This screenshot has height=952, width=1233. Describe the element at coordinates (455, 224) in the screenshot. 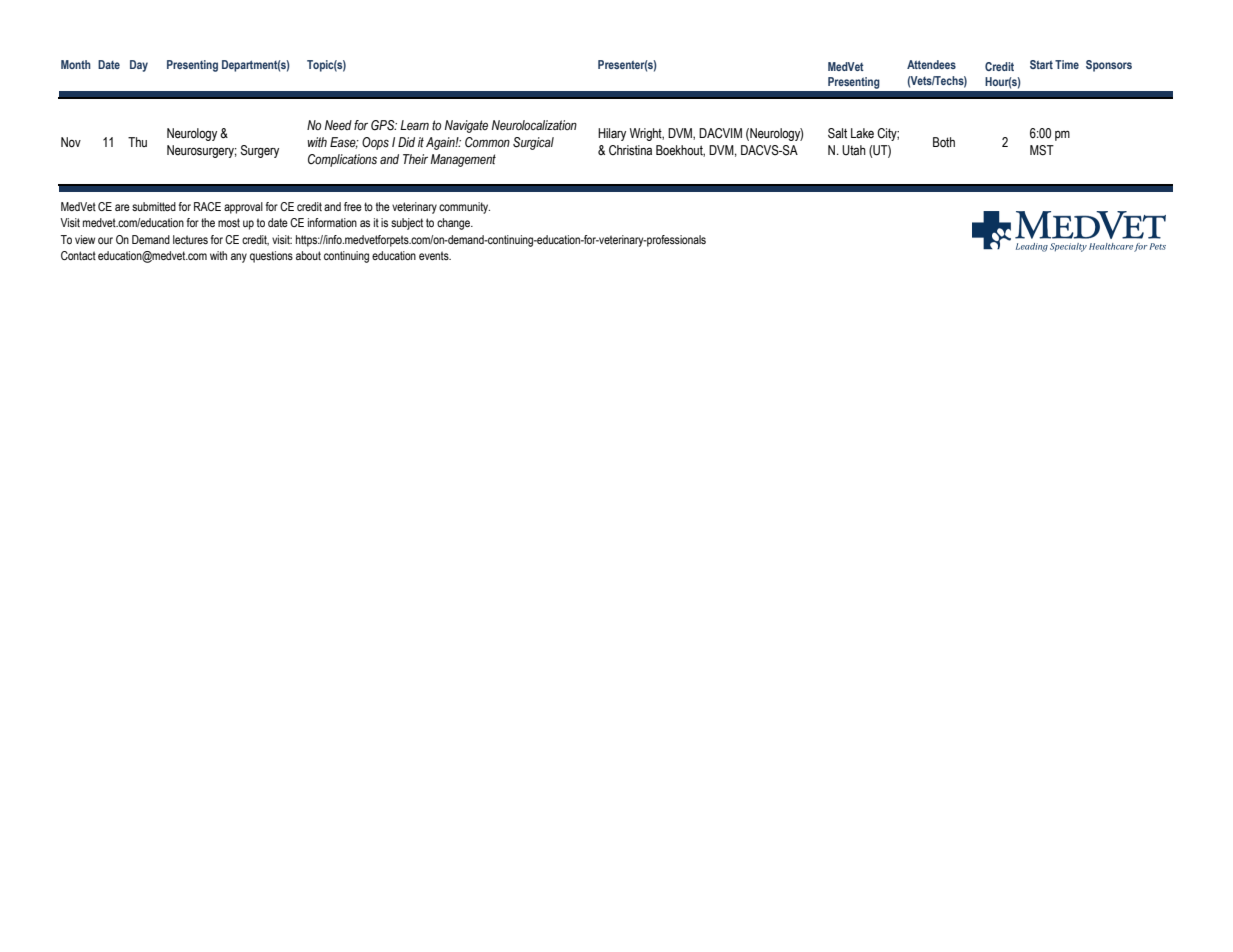

I see `change` at that location.
